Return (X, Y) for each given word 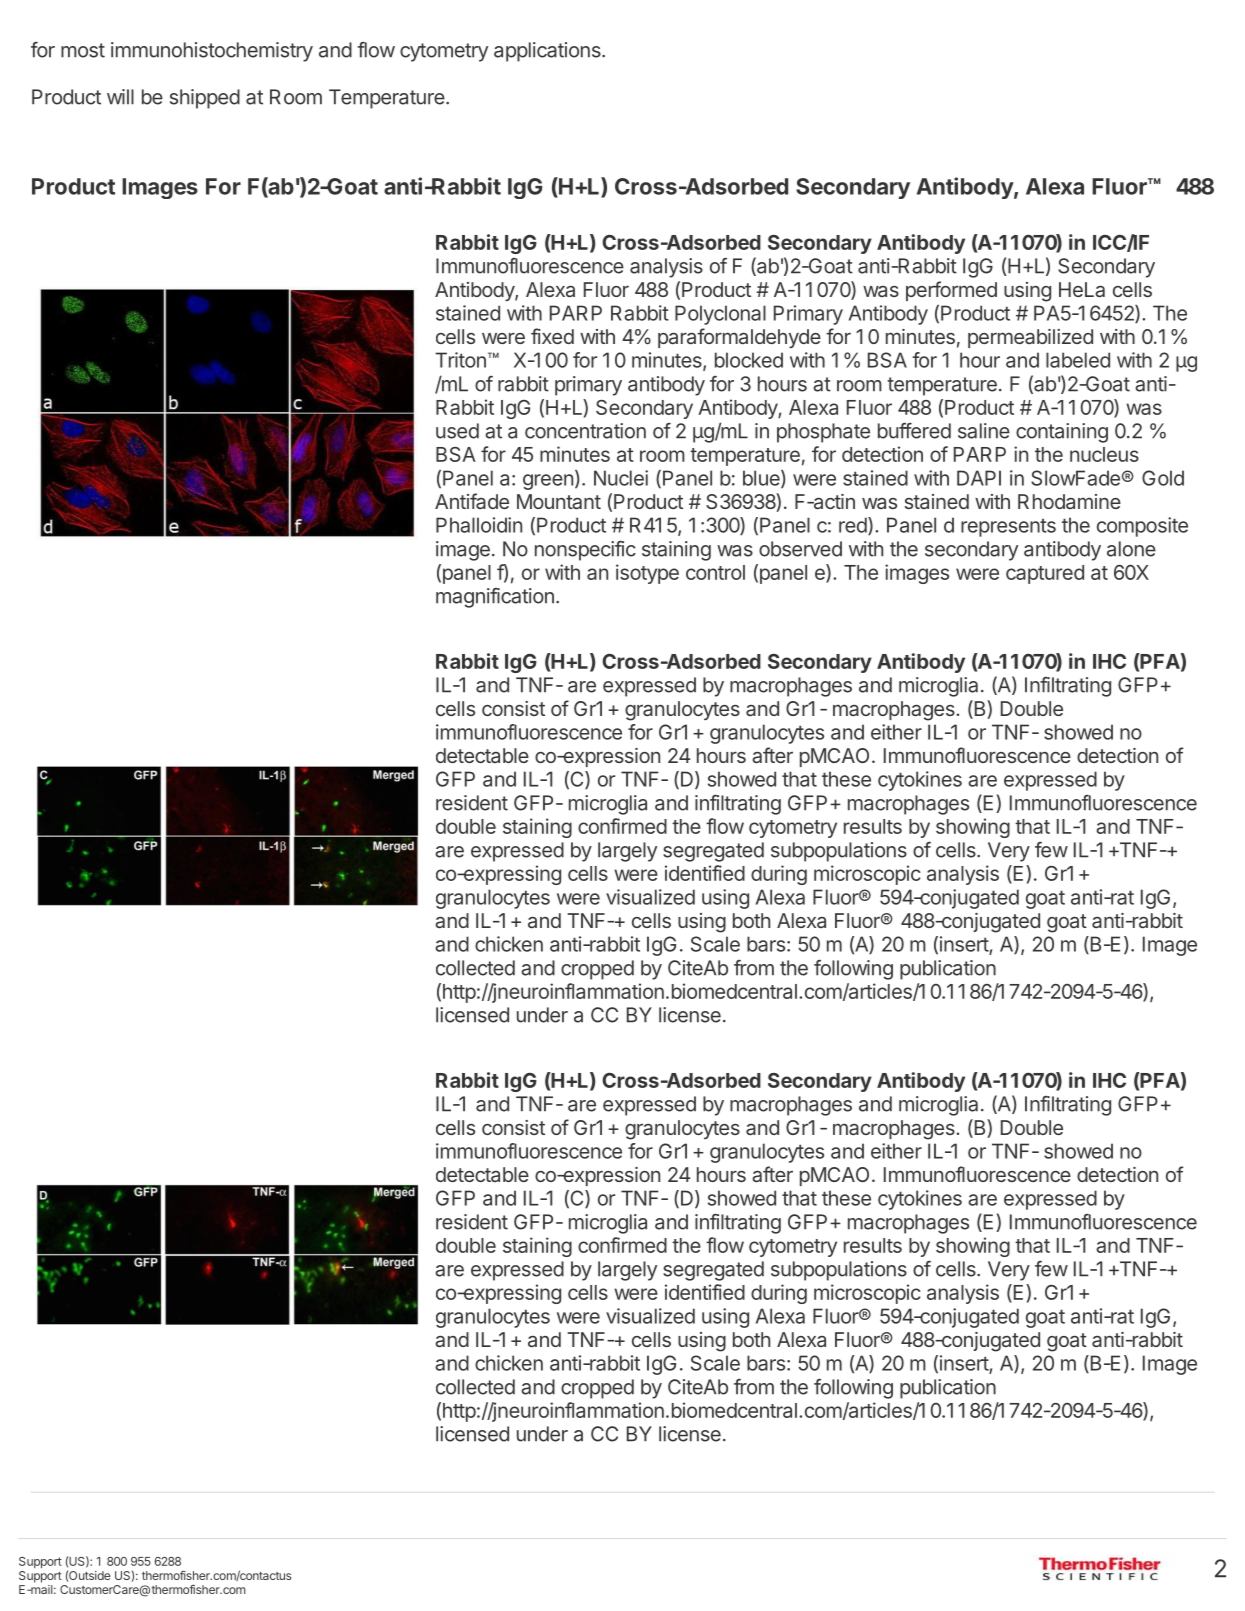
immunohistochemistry (212, 52)
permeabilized (1030, 338)
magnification (495, 598)
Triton (460, 360)
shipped (205, 99)
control (715, 572)
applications (548, 52)
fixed (552, 336)
